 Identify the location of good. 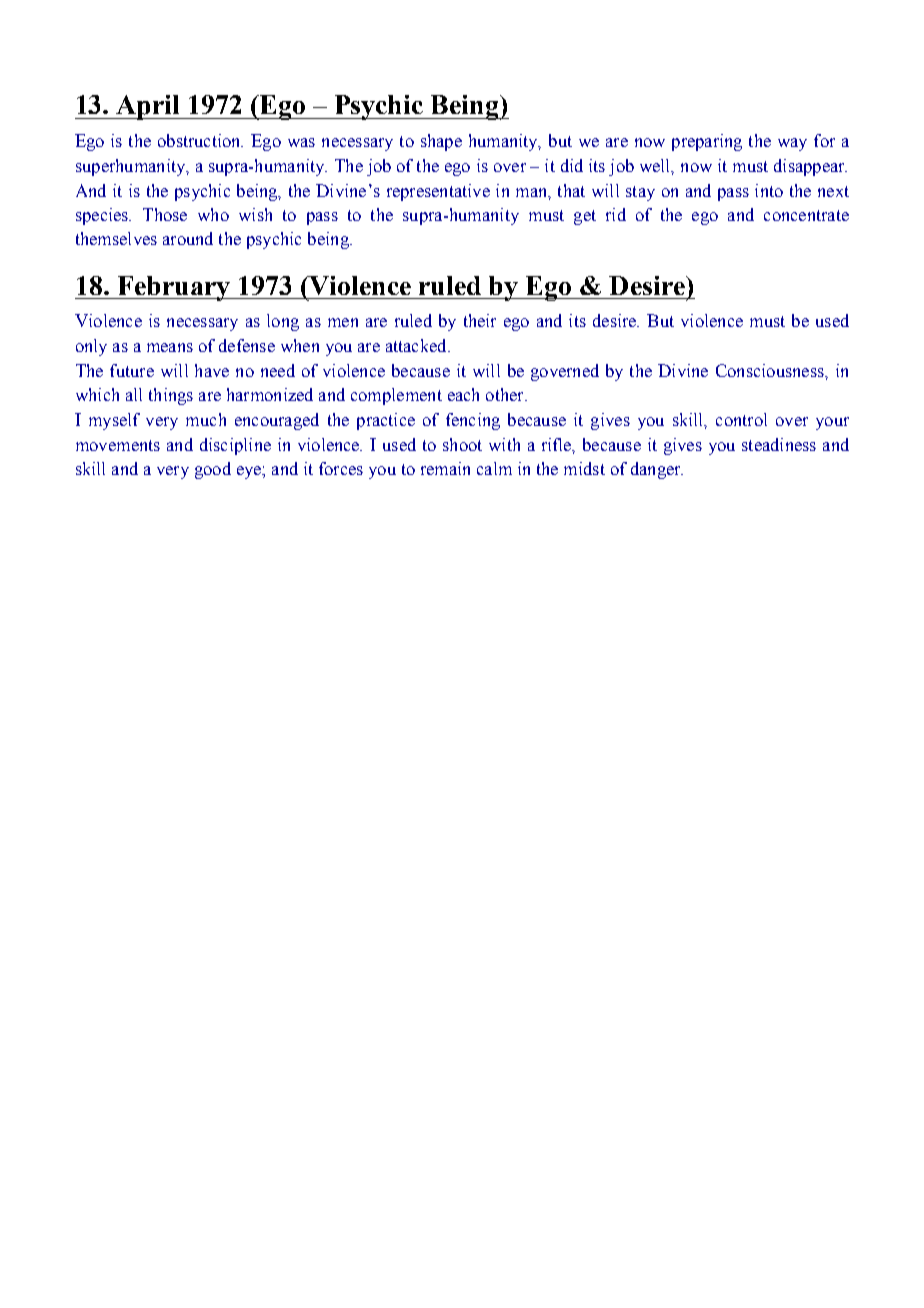
(213, 470).
